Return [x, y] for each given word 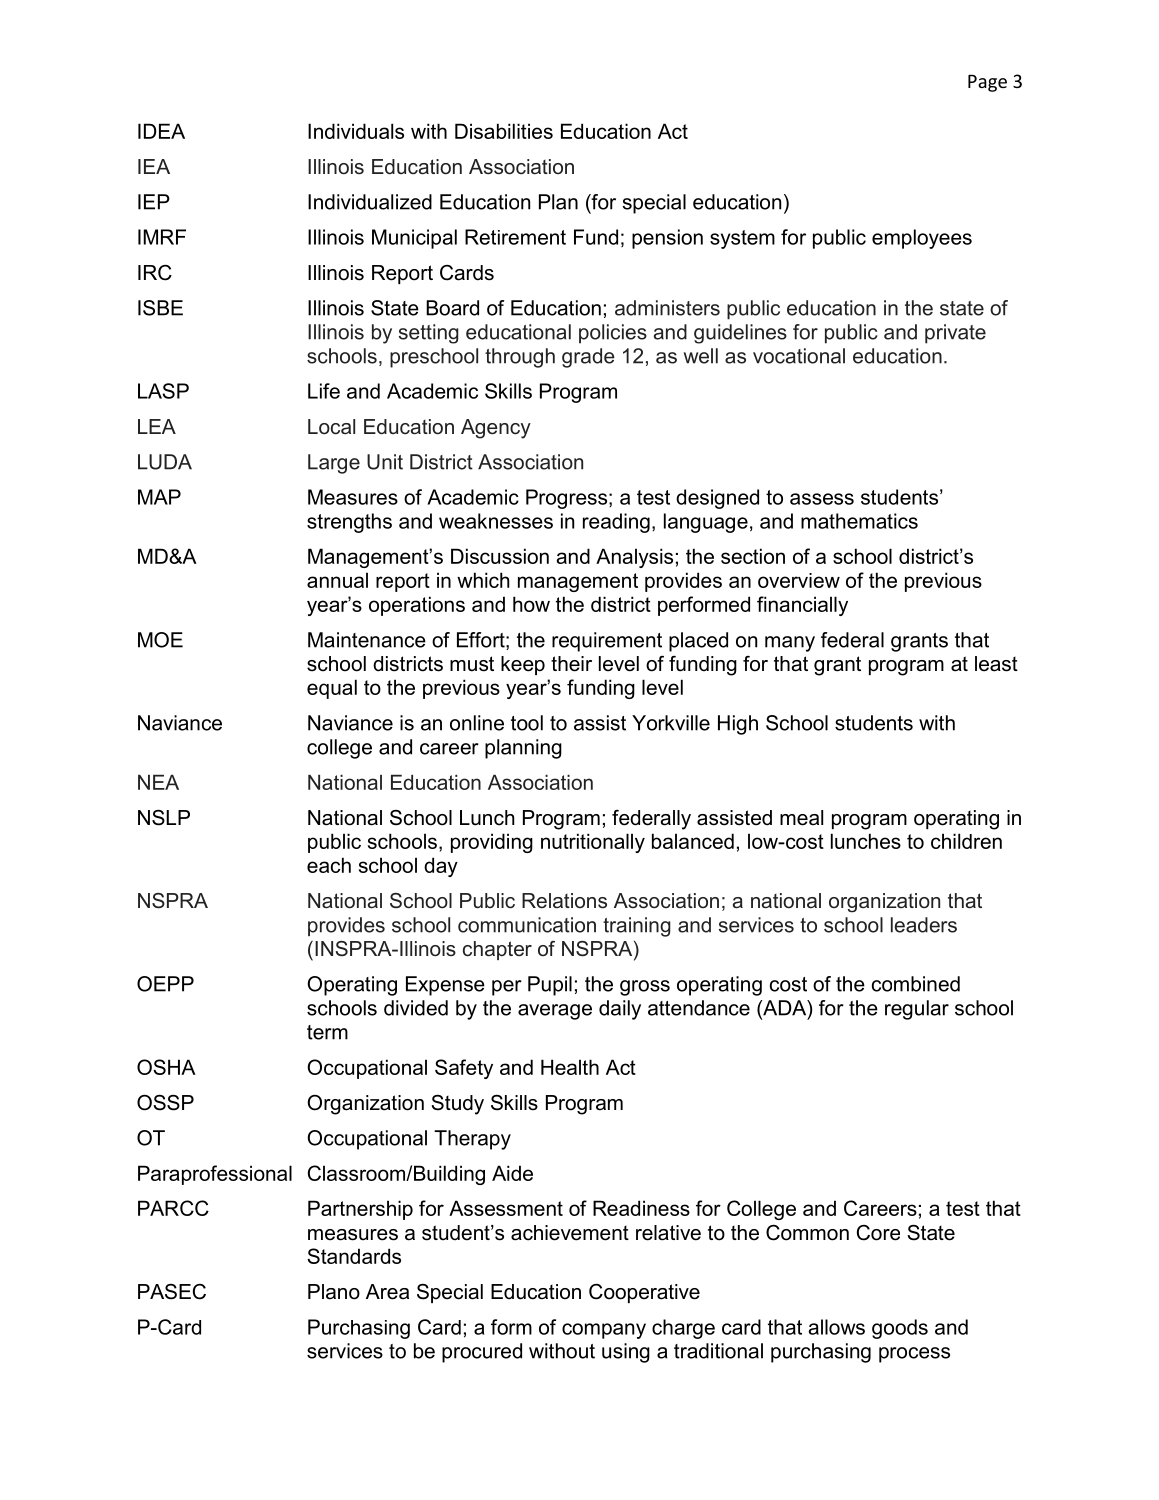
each [329, 865]
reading [616, 523]
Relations [564, 900]
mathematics [859, 521]
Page [987, 83]
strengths [349, 523]
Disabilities [504, 131]
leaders [924, 925]
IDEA [161, 131]
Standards [354, 1256]
